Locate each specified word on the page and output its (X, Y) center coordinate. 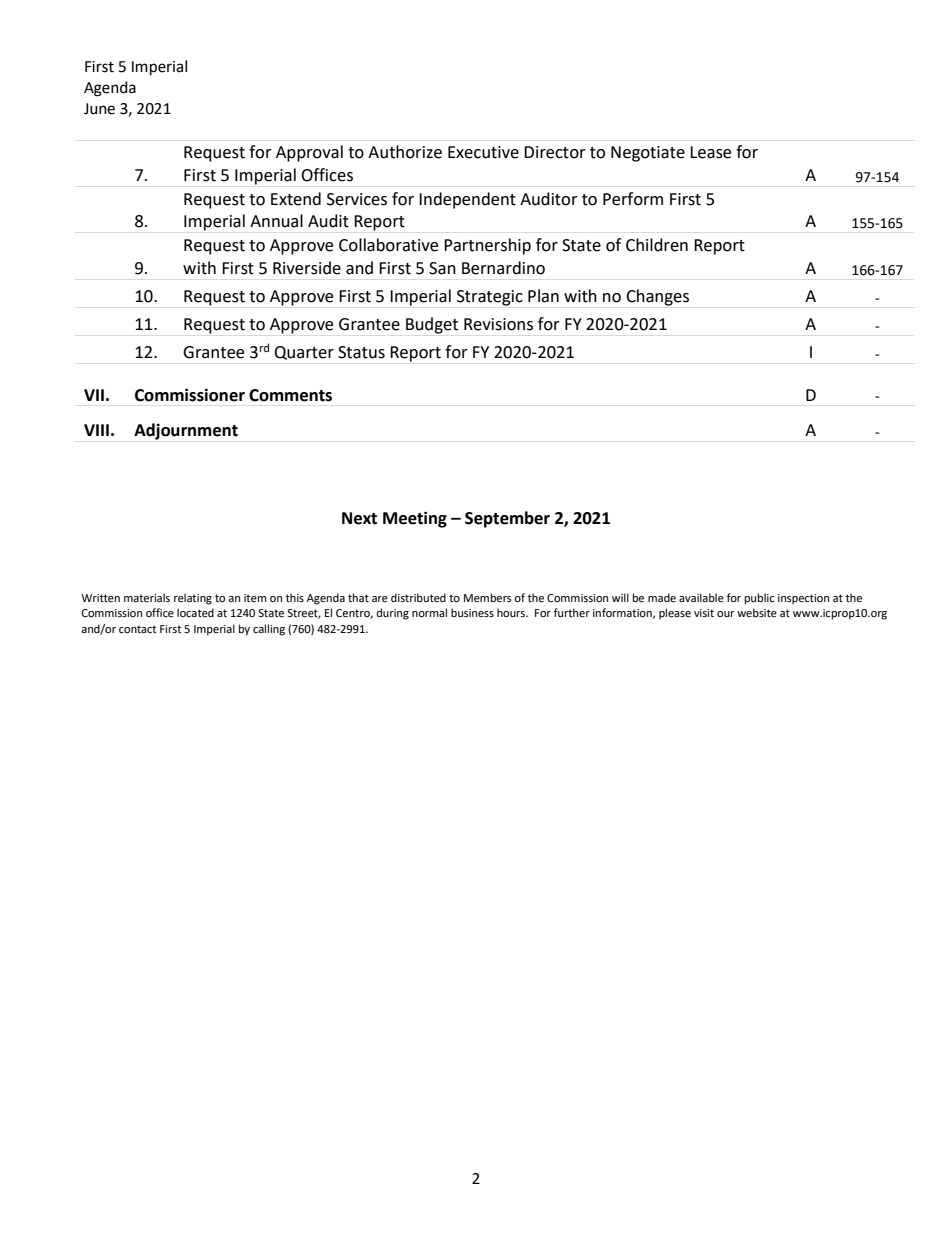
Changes (657, 297)
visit (704, 613)
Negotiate (648, 154)
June (99, 109)
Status (361, 352)
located (195, 612)
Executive (483, 152)
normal (429, 613)
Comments (290, 395)
